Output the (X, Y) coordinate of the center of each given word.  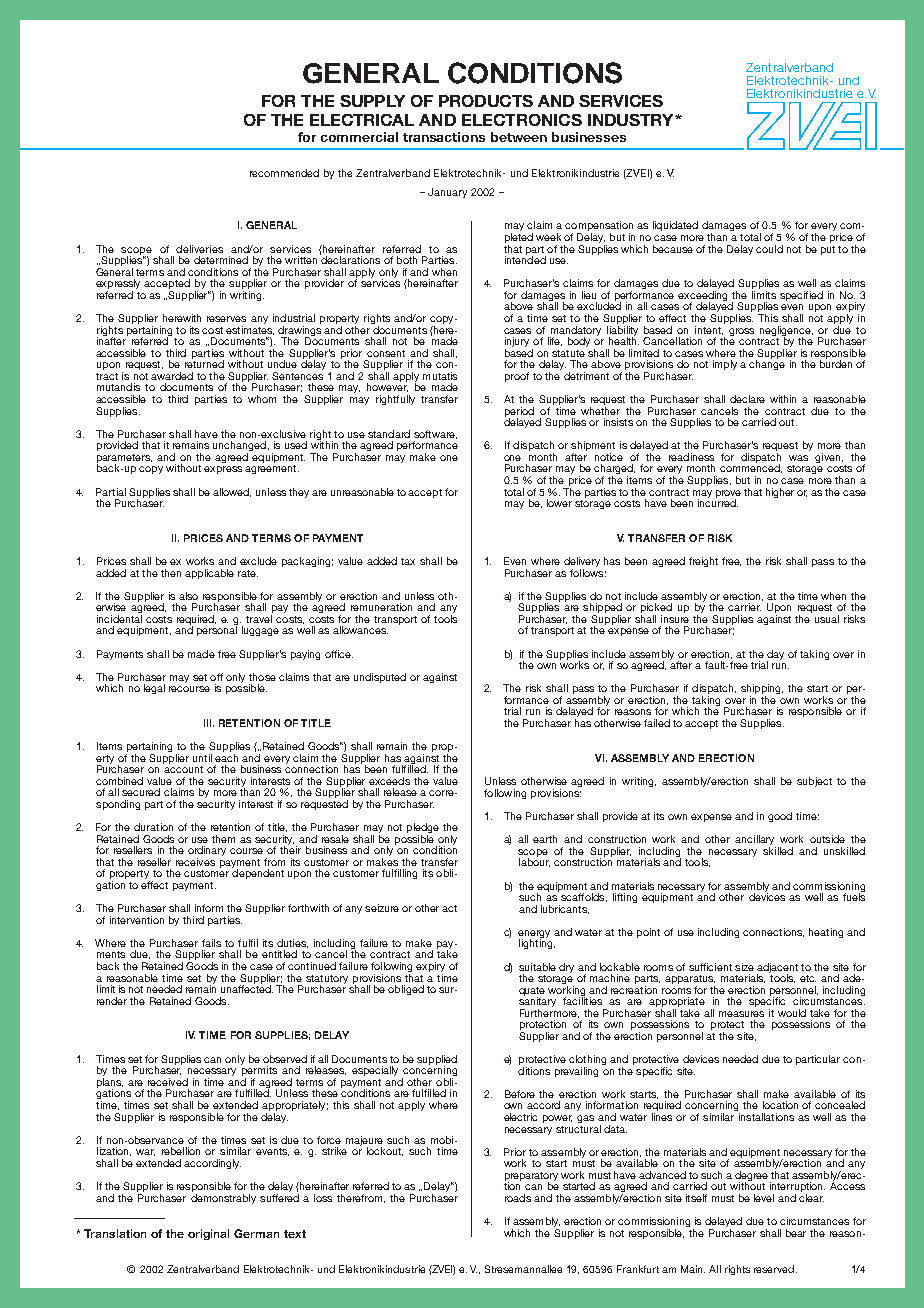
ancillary (755, 841)
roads (518, 1198)
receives (195, 862)
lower (559, 503)
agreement (272, 469)
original (208, 1234)
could (769, 249)
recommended (284, 173)
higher (780, 493)
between (519, 137)
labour (534, 861)
